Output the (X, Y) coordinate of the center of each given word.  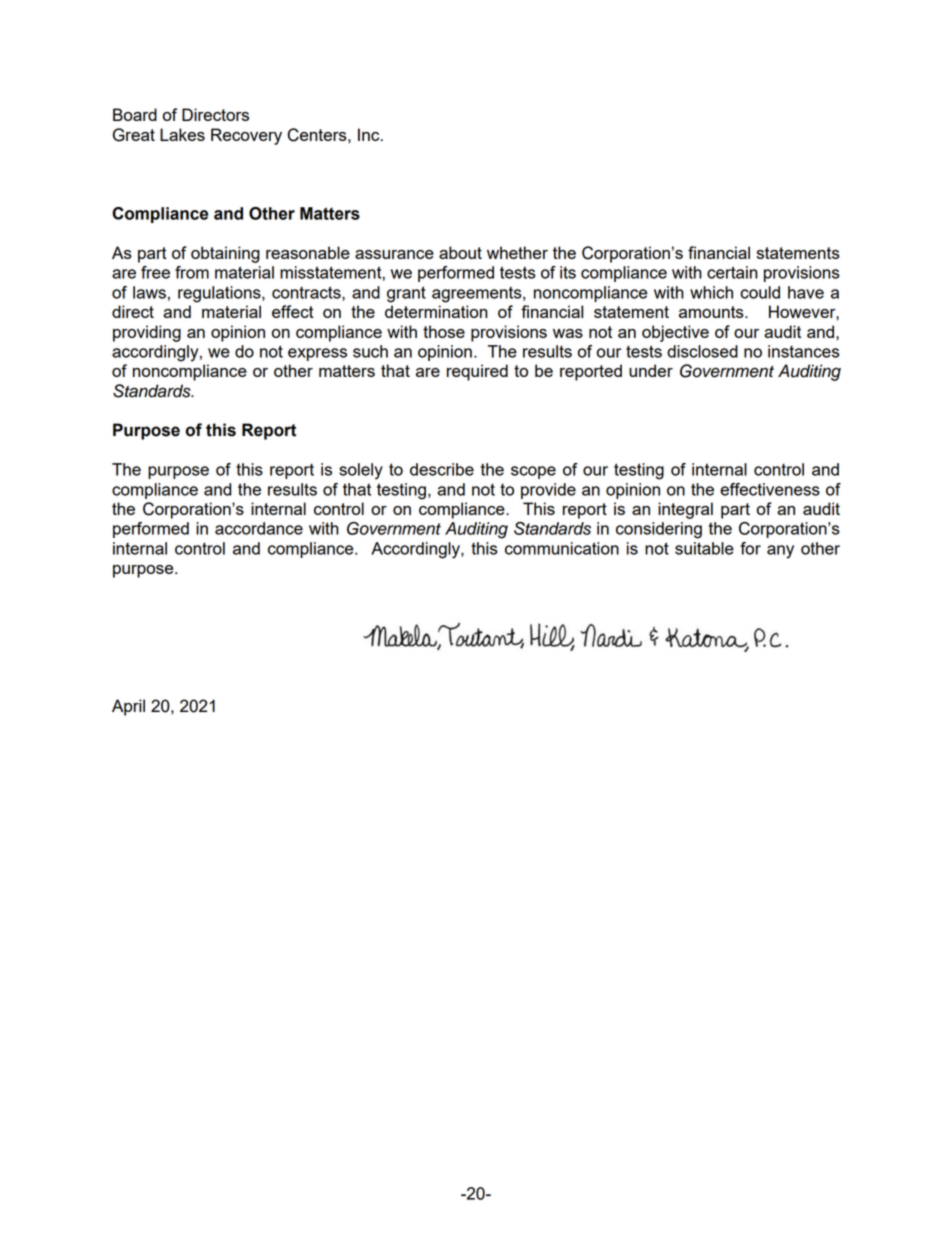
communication (562, 548)
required (477, 372)
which (711, 292)
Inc (370, 134)
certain (732, 272)
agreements (478, 295)
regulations (220, 294)
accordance (259, 528)
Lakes (182, 134)
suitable (704, 548)
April (128, 707)
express (317, 354)
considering (659, 530)
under (651, 370)
